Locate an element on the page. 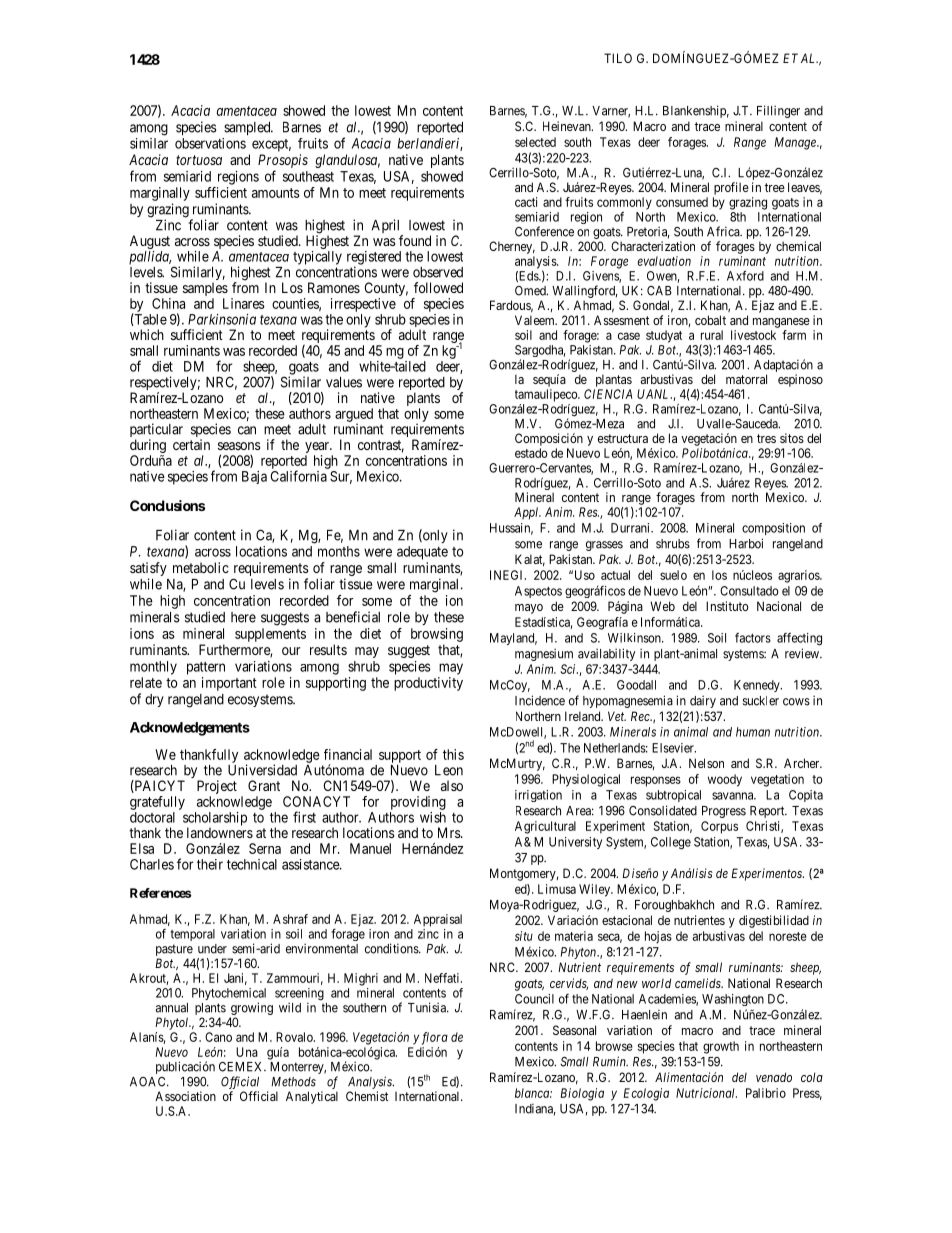  flora is located at coordinates (435, 1038).
